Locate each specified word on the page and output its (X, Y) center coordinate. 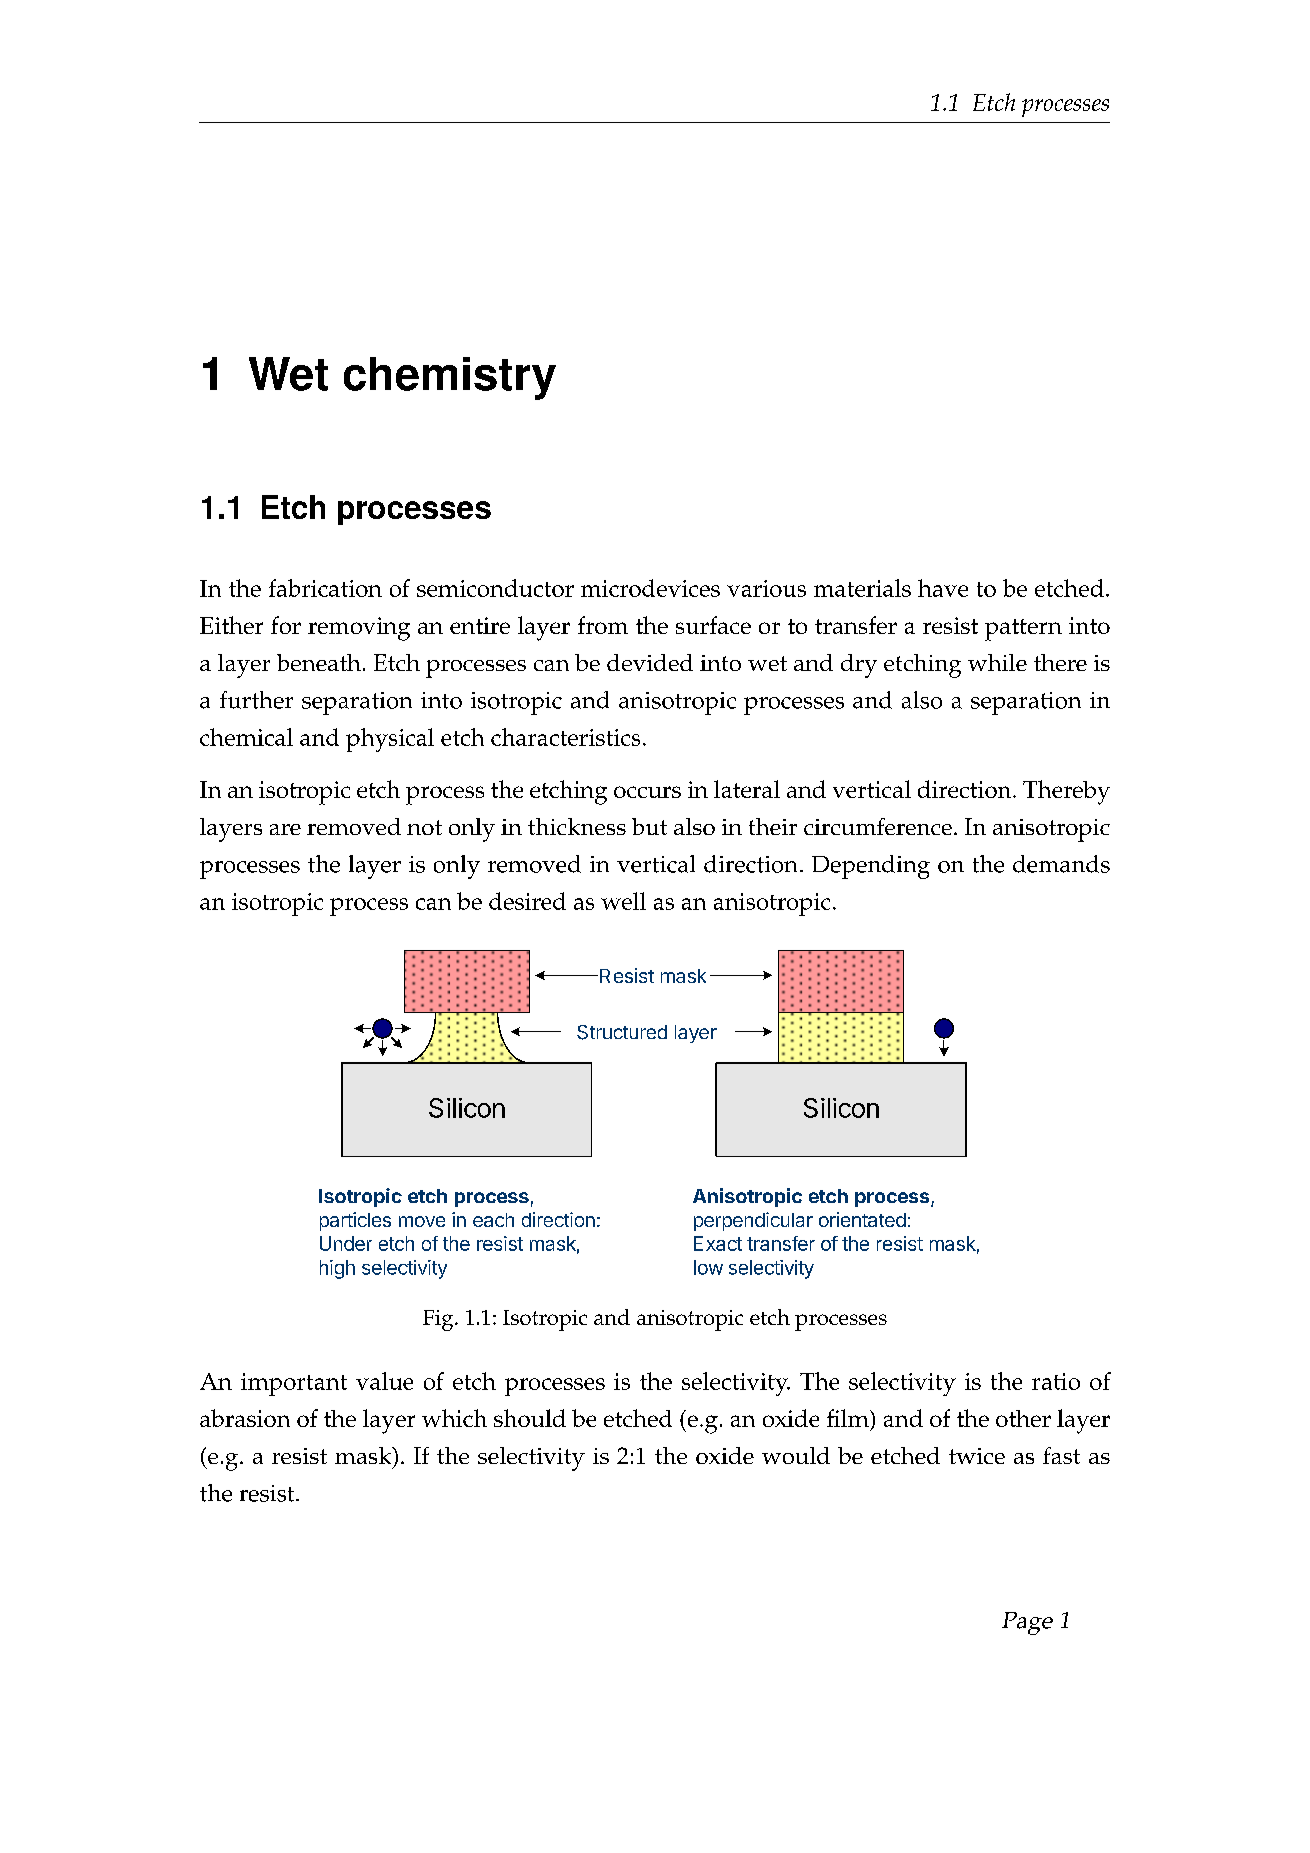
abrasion (245, 1418)
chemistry (450, 378)
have (943, 588)
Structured (622, 1032)
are (285, 829)
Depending (871, 867)
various (766, 588)
